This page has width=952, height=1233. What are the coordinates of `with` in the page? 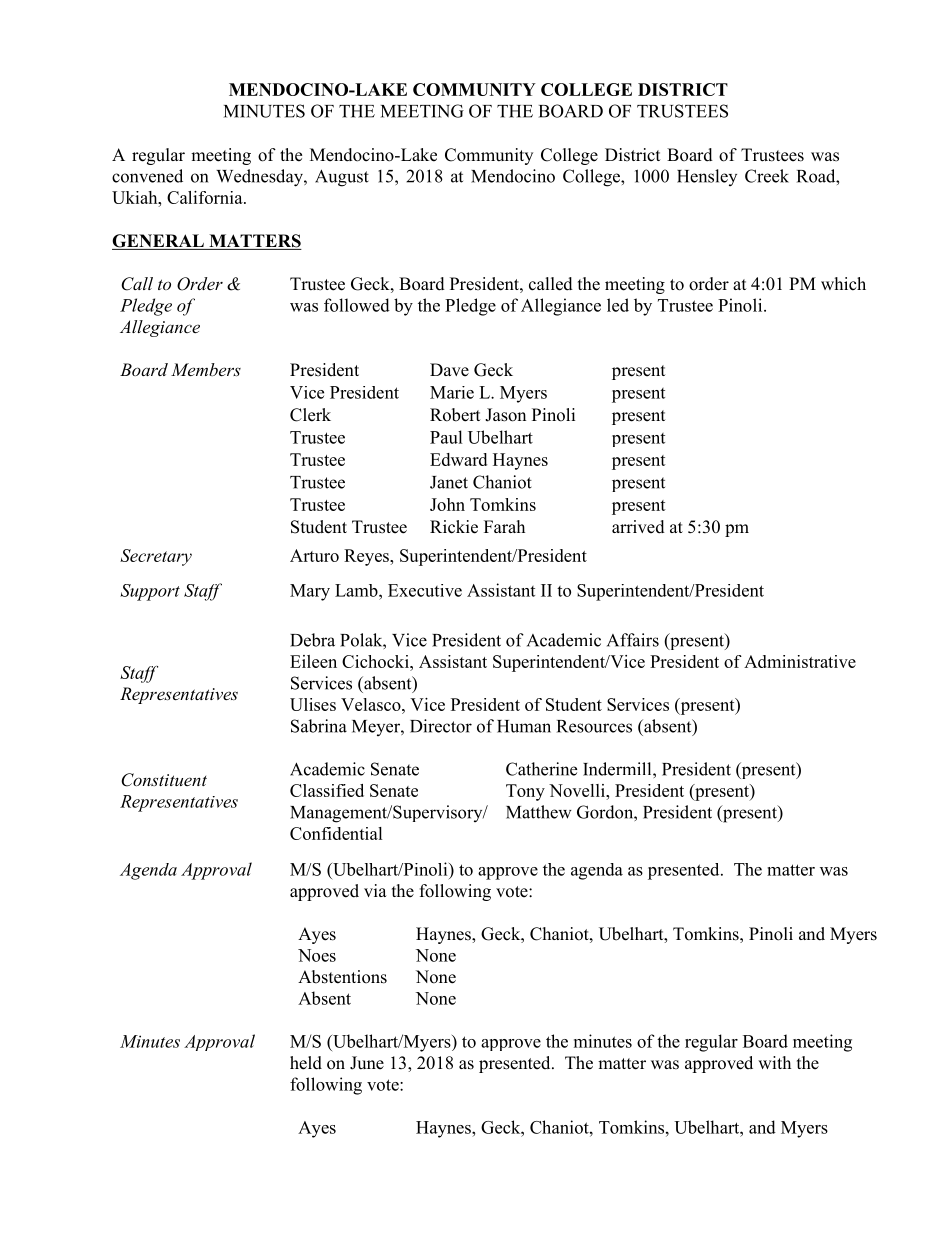 It's located at (774, 1062).
